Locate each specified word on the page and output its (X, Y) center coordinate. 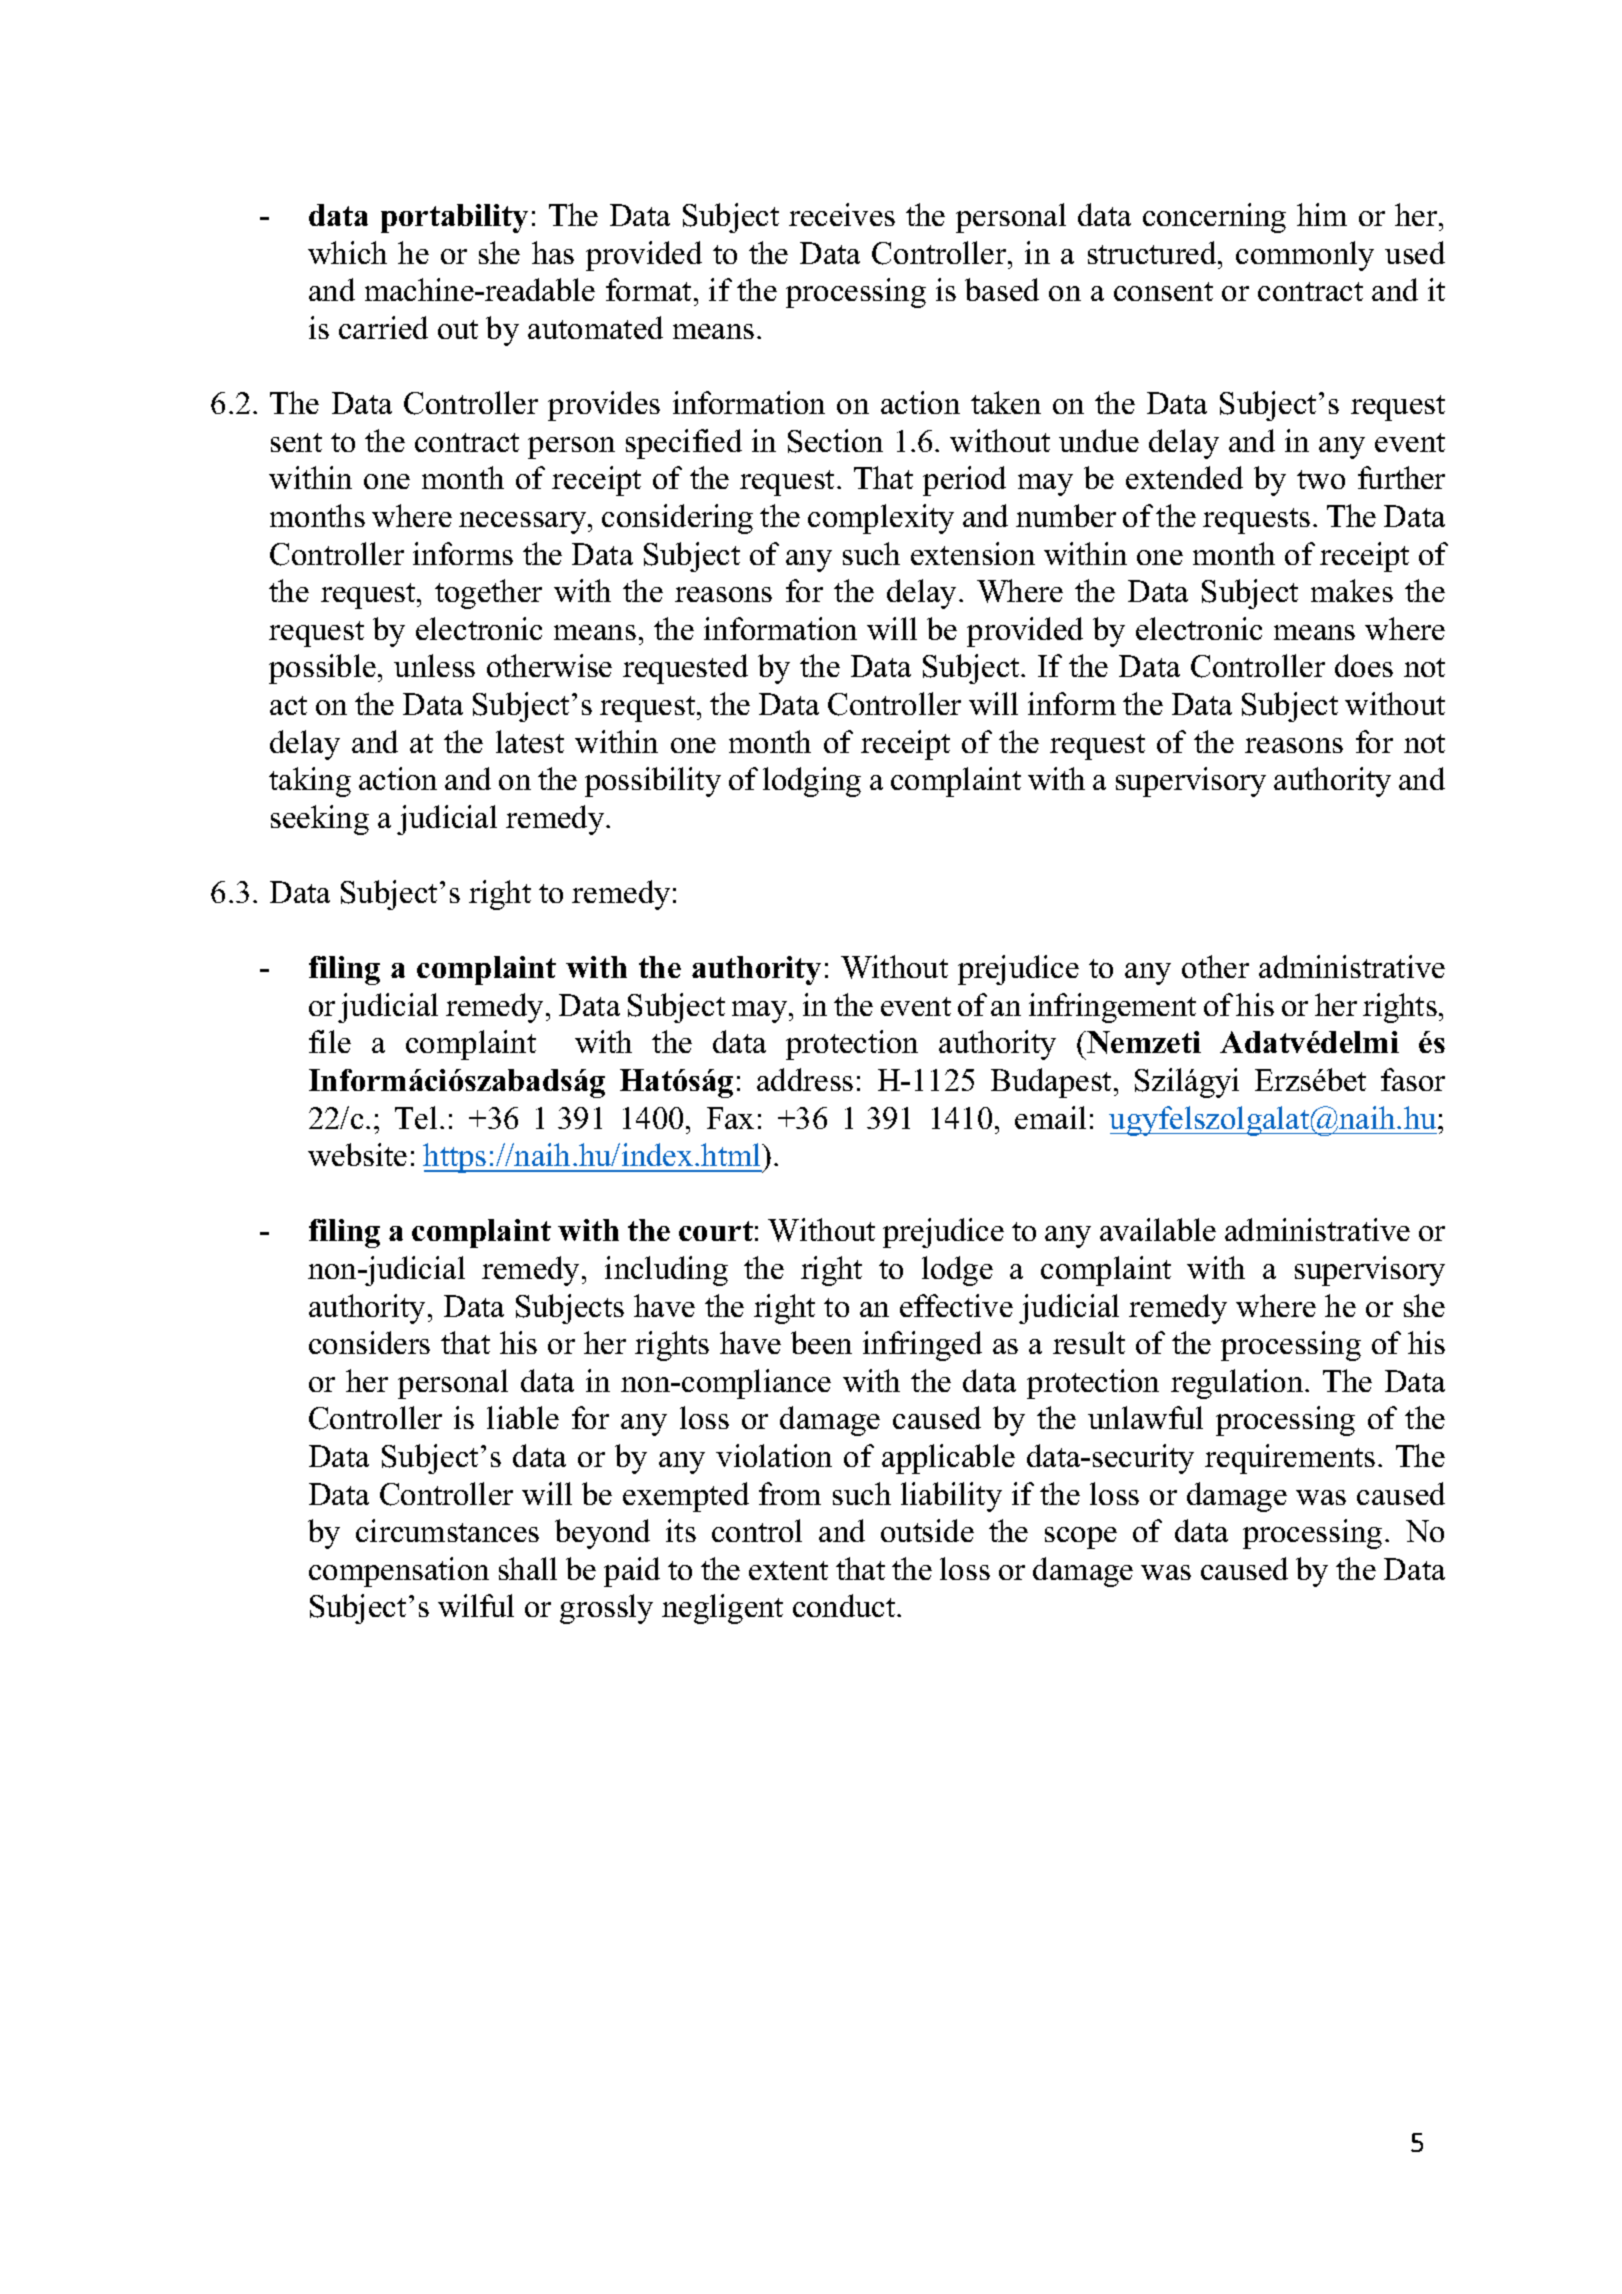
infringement (1112, 1008)
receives (842, 214)
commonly (1305, 256)
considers (369, 1342)
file (330, 1041)
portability (454, 218)
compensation (399, 1572)
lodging (812, 782)
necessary (524, 523)
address (805, 1079)
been (821, 1342)
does (1364, 665)
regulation (1238, 1384)
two (1321, 479)
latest (530, 741)
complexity (881, 519)
